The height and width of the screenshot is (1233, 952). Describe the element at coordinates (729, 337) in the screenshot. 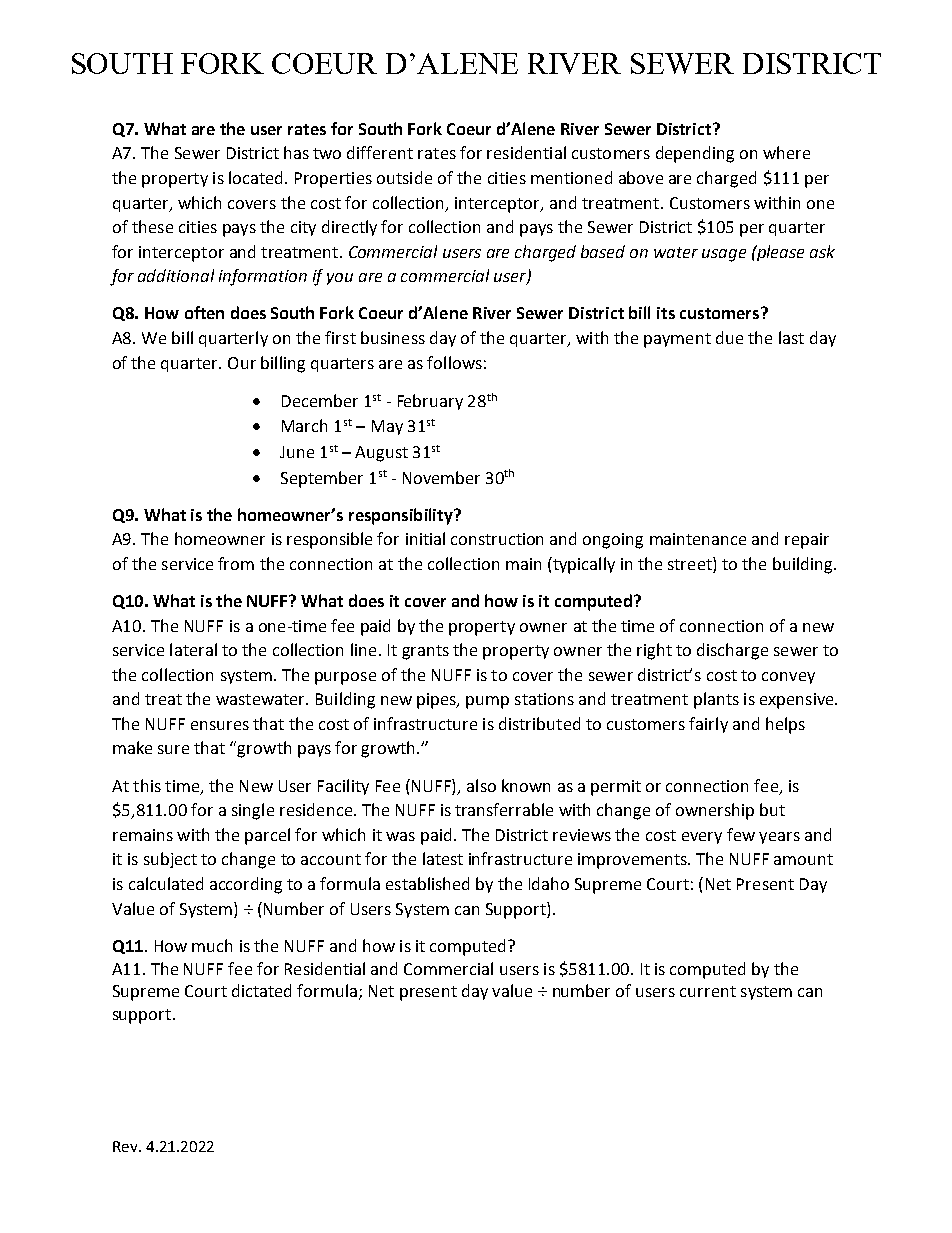

I see `due` at that location.
